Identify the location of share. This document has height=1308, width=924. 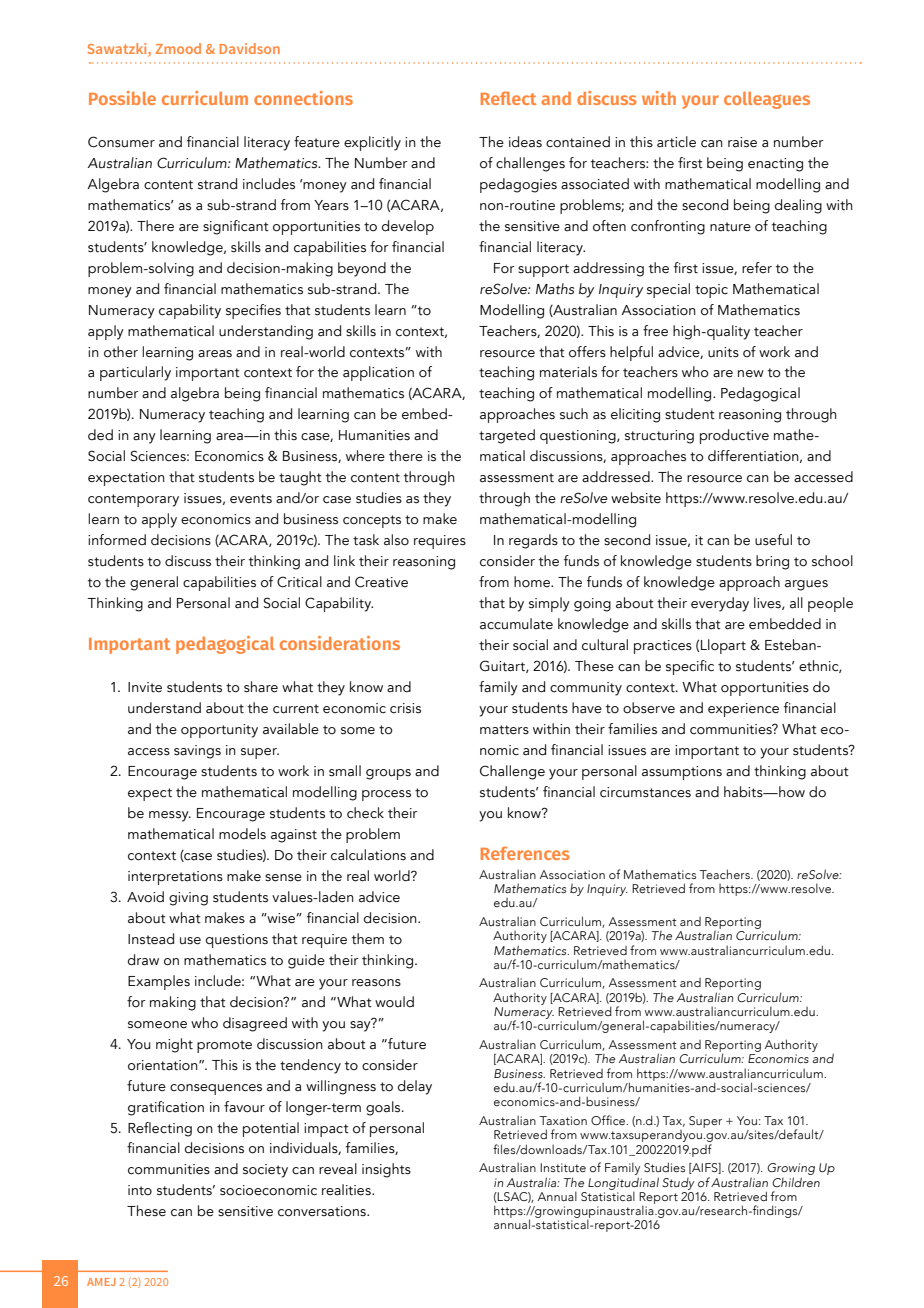
(261, 687).
